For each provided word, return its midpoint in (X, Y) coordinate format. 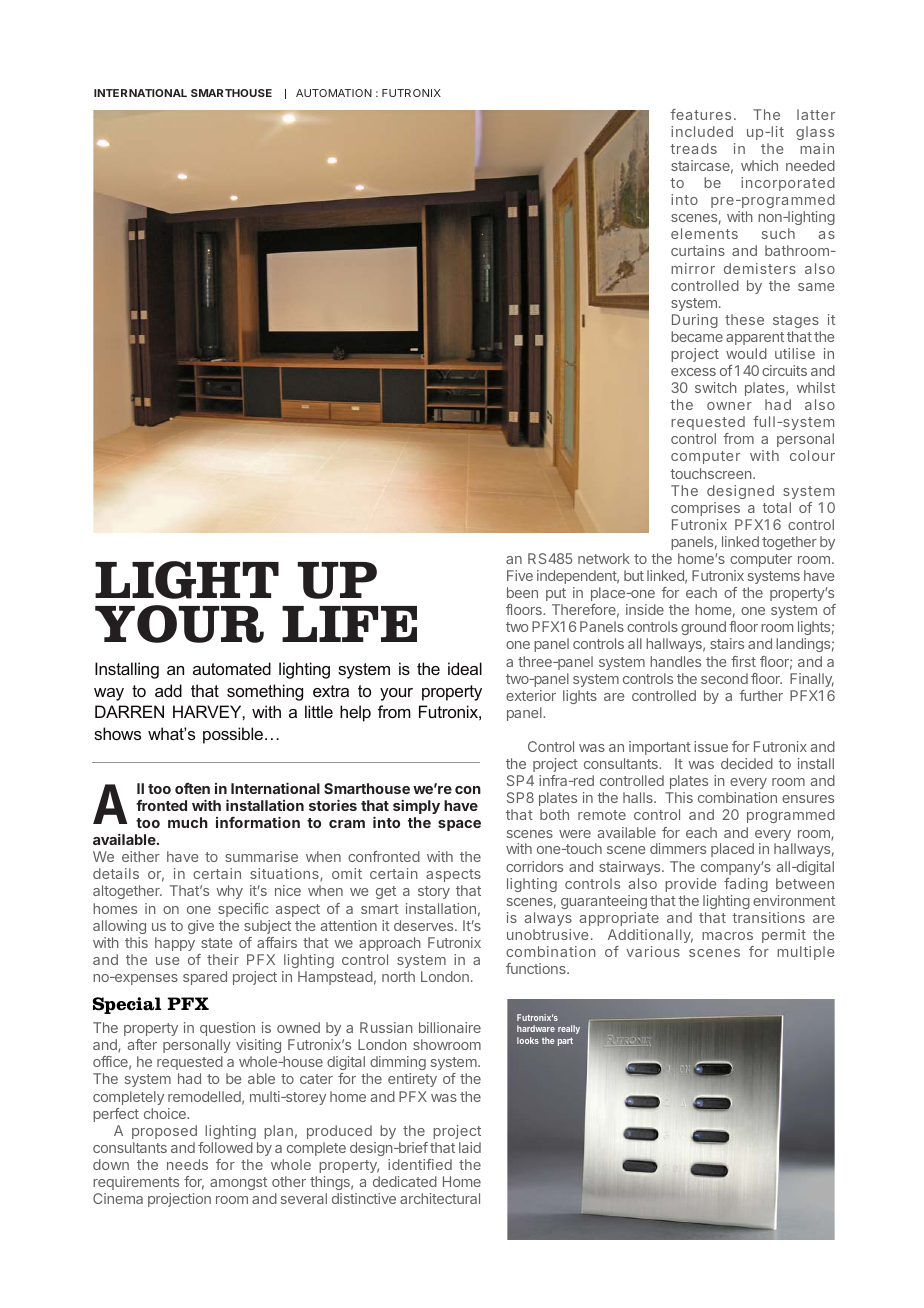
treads (693, 148)
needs (187, 1164)
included (702, 131)
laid (470, 1147)
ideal (465, 668)
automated (232, 668)
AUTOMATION (334, 93)
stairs (727, 643)
